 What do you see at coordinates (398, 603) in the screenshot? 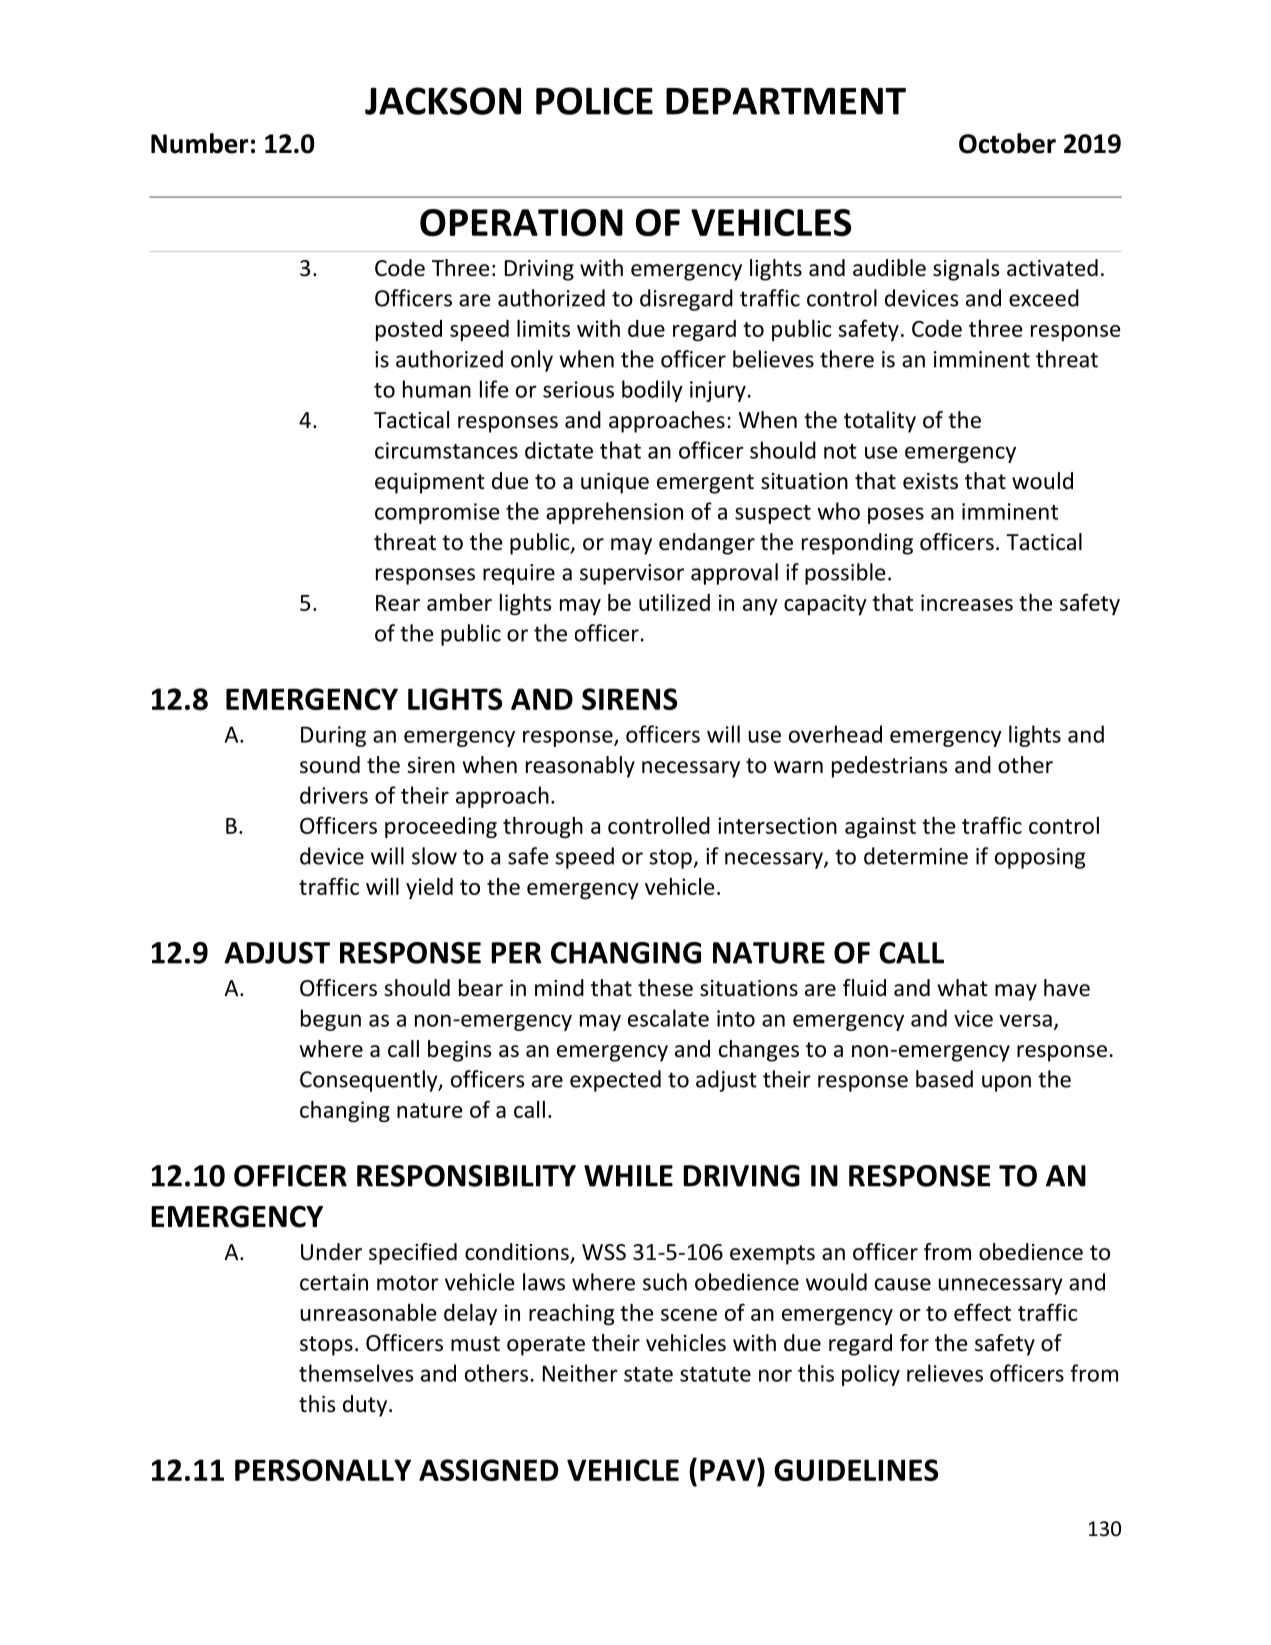
I see `Rear` at bounding box center [398, 603].
